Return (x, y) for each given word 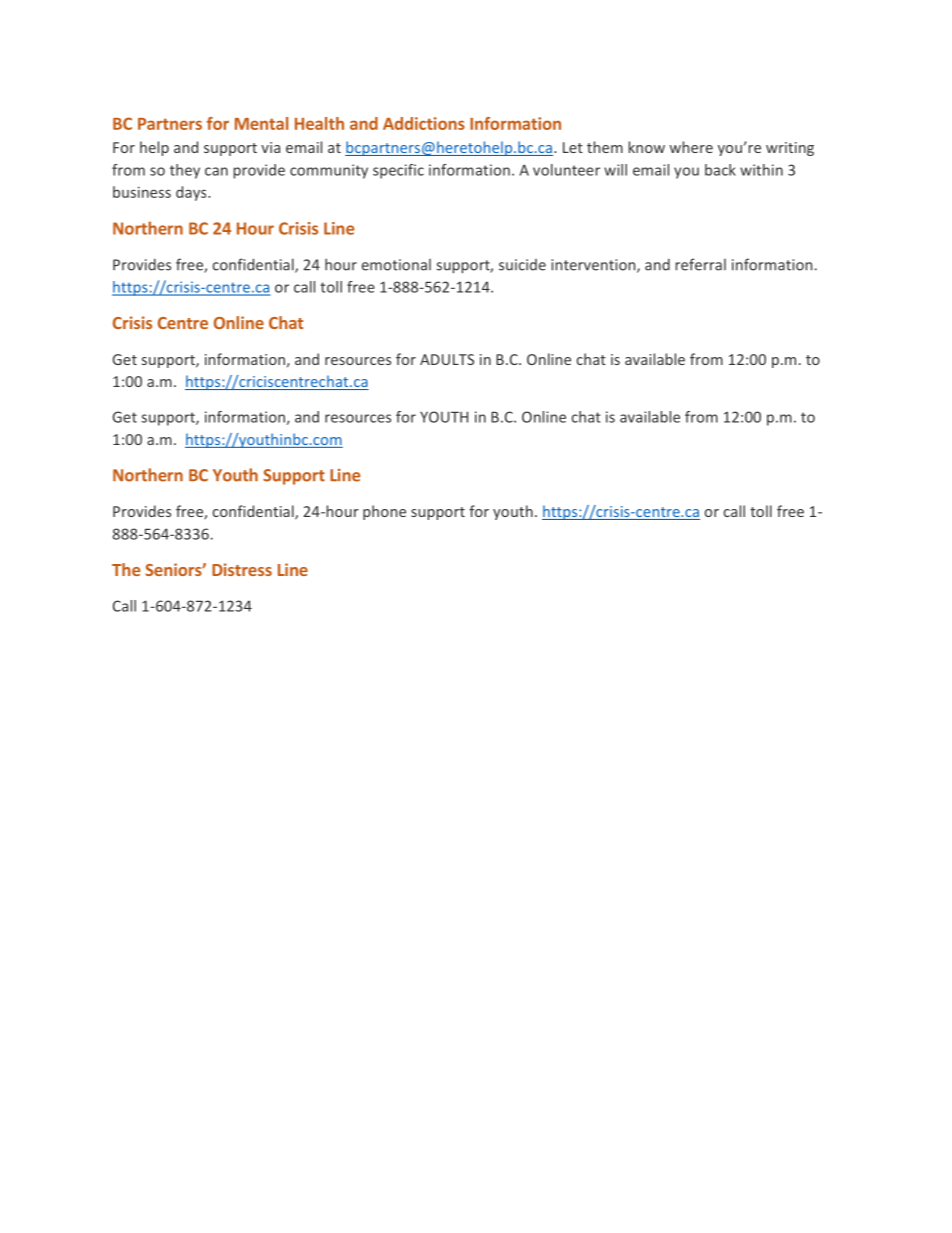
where (691, 147)
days (192, 193)
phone (384, 512)
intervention (594, 266)
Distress (242, 569)
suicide (522, 265)
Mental (261, 123)
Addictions (424, 123)
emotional (396, 265)
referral (701, 264)
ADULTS (447, 359)
